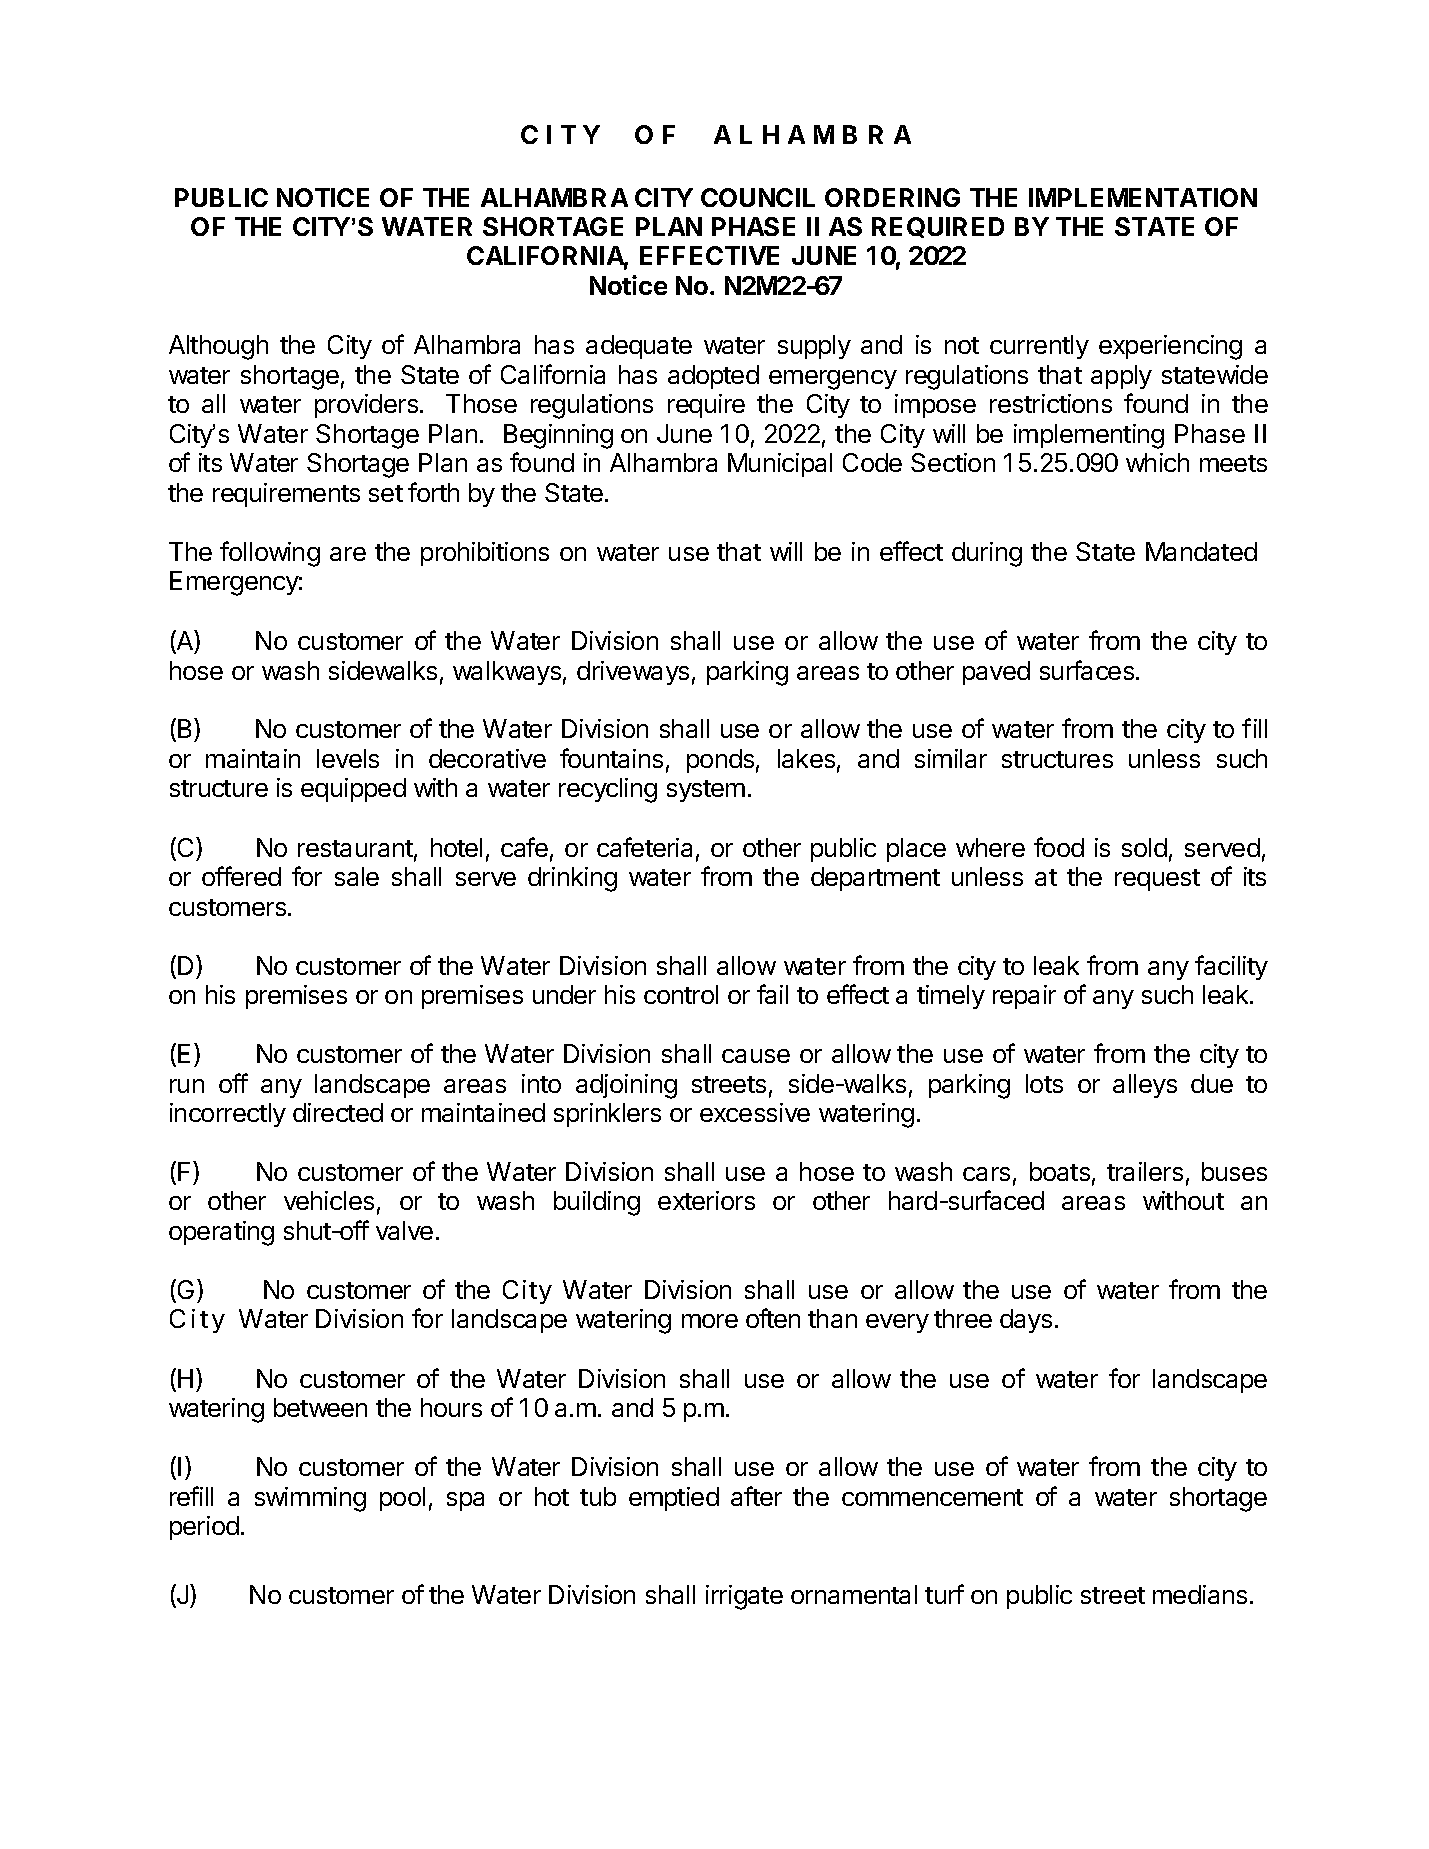 This screenshot has height=1849, width=1429. I want to click on irrigate, so click(744, 1597).
